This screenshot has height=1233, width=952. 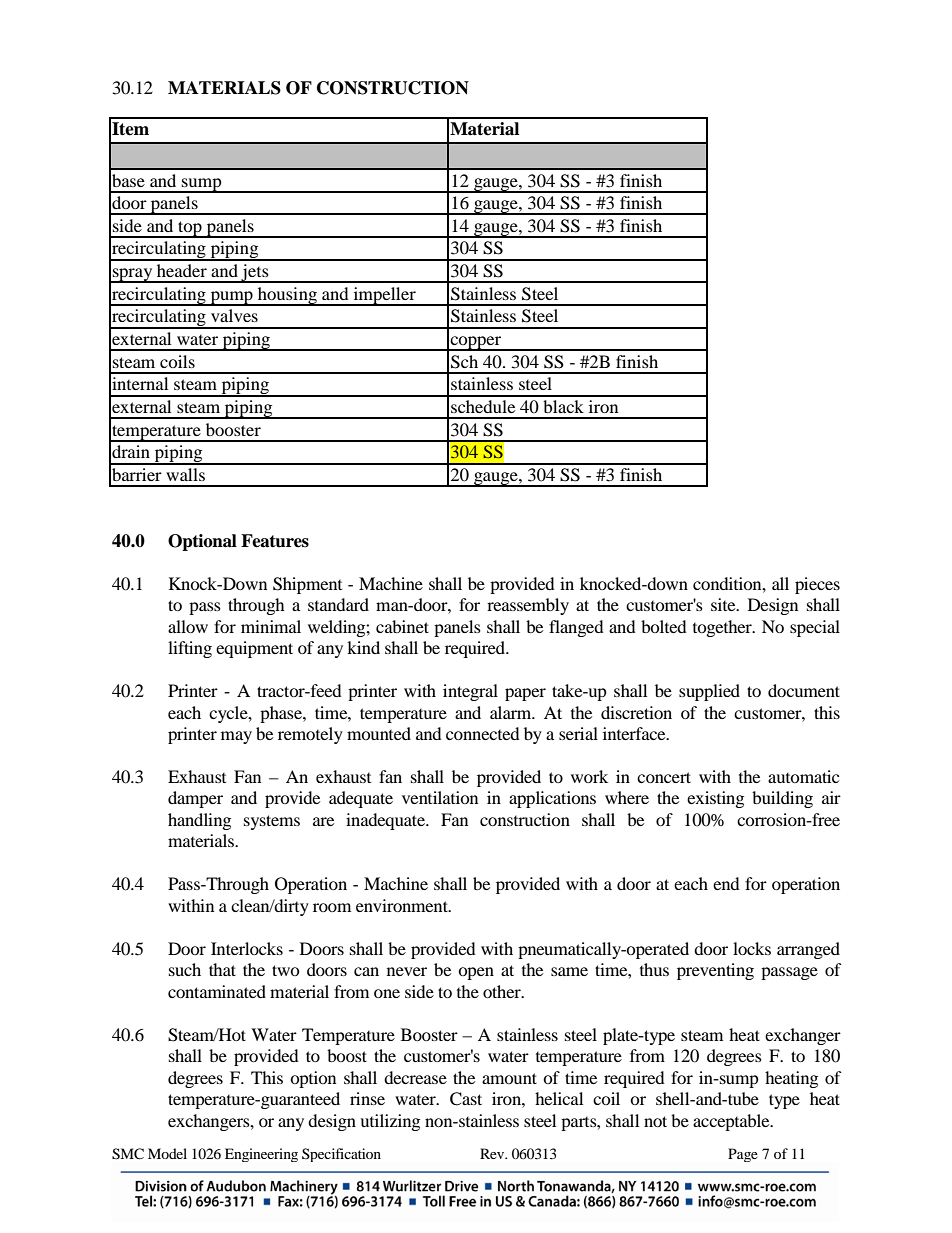 I want to click on top, so click(x=190, y=229).
